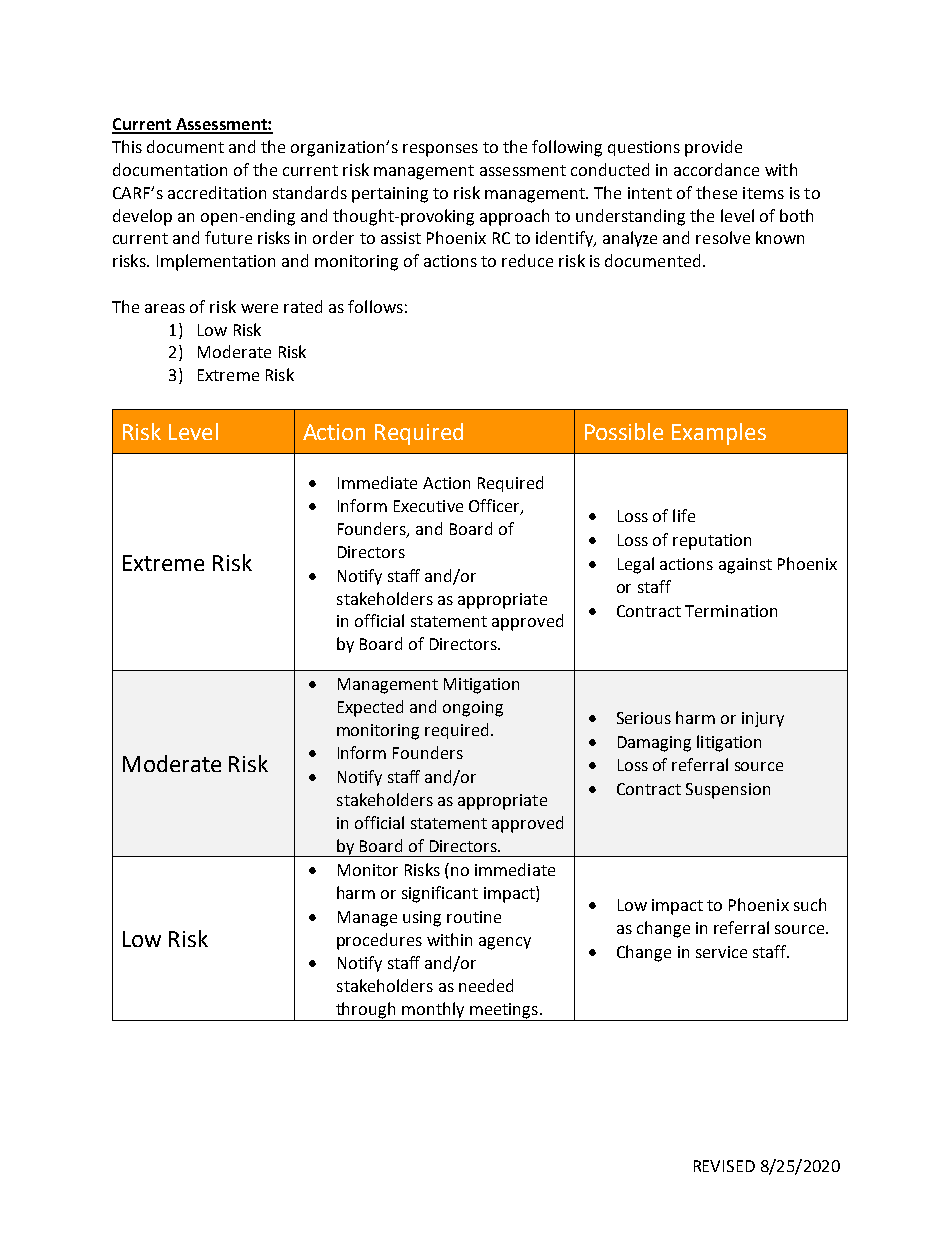  I want to click on Officer, so click(495, 507).
